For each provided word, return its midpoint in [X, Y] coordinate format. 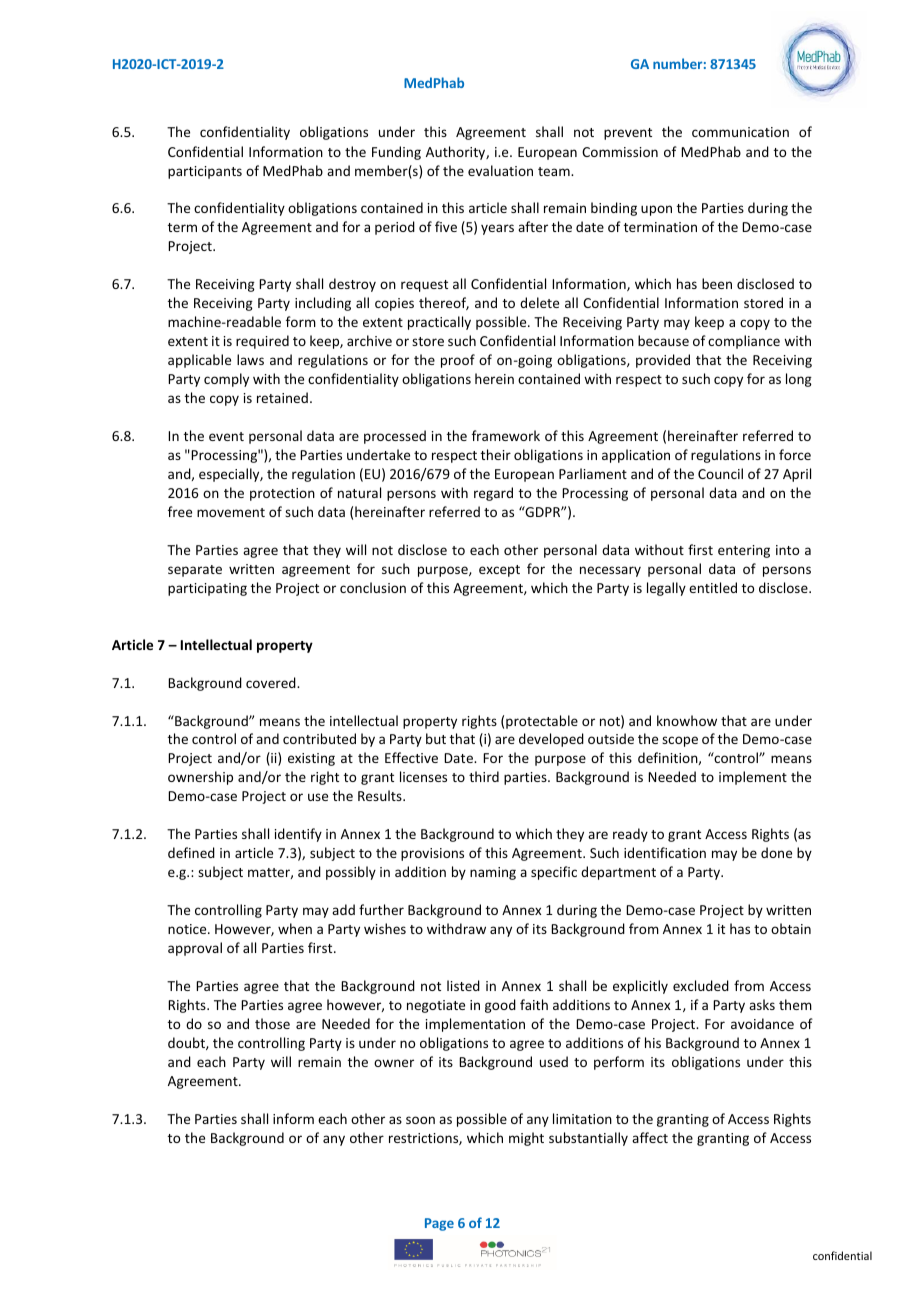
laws [250, 359]
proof [458, 361]
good [500, 1006]
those [272, 1023]
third [484, 776]
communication [740, 132]
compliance [744, 342]
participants [205, 172]
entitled [713, 587]
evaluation [500, 170]
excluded [701, 985]
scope [680, 741]
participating [207, 589]
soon [420, 1120]
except [499, 571]
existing [311, 759]
